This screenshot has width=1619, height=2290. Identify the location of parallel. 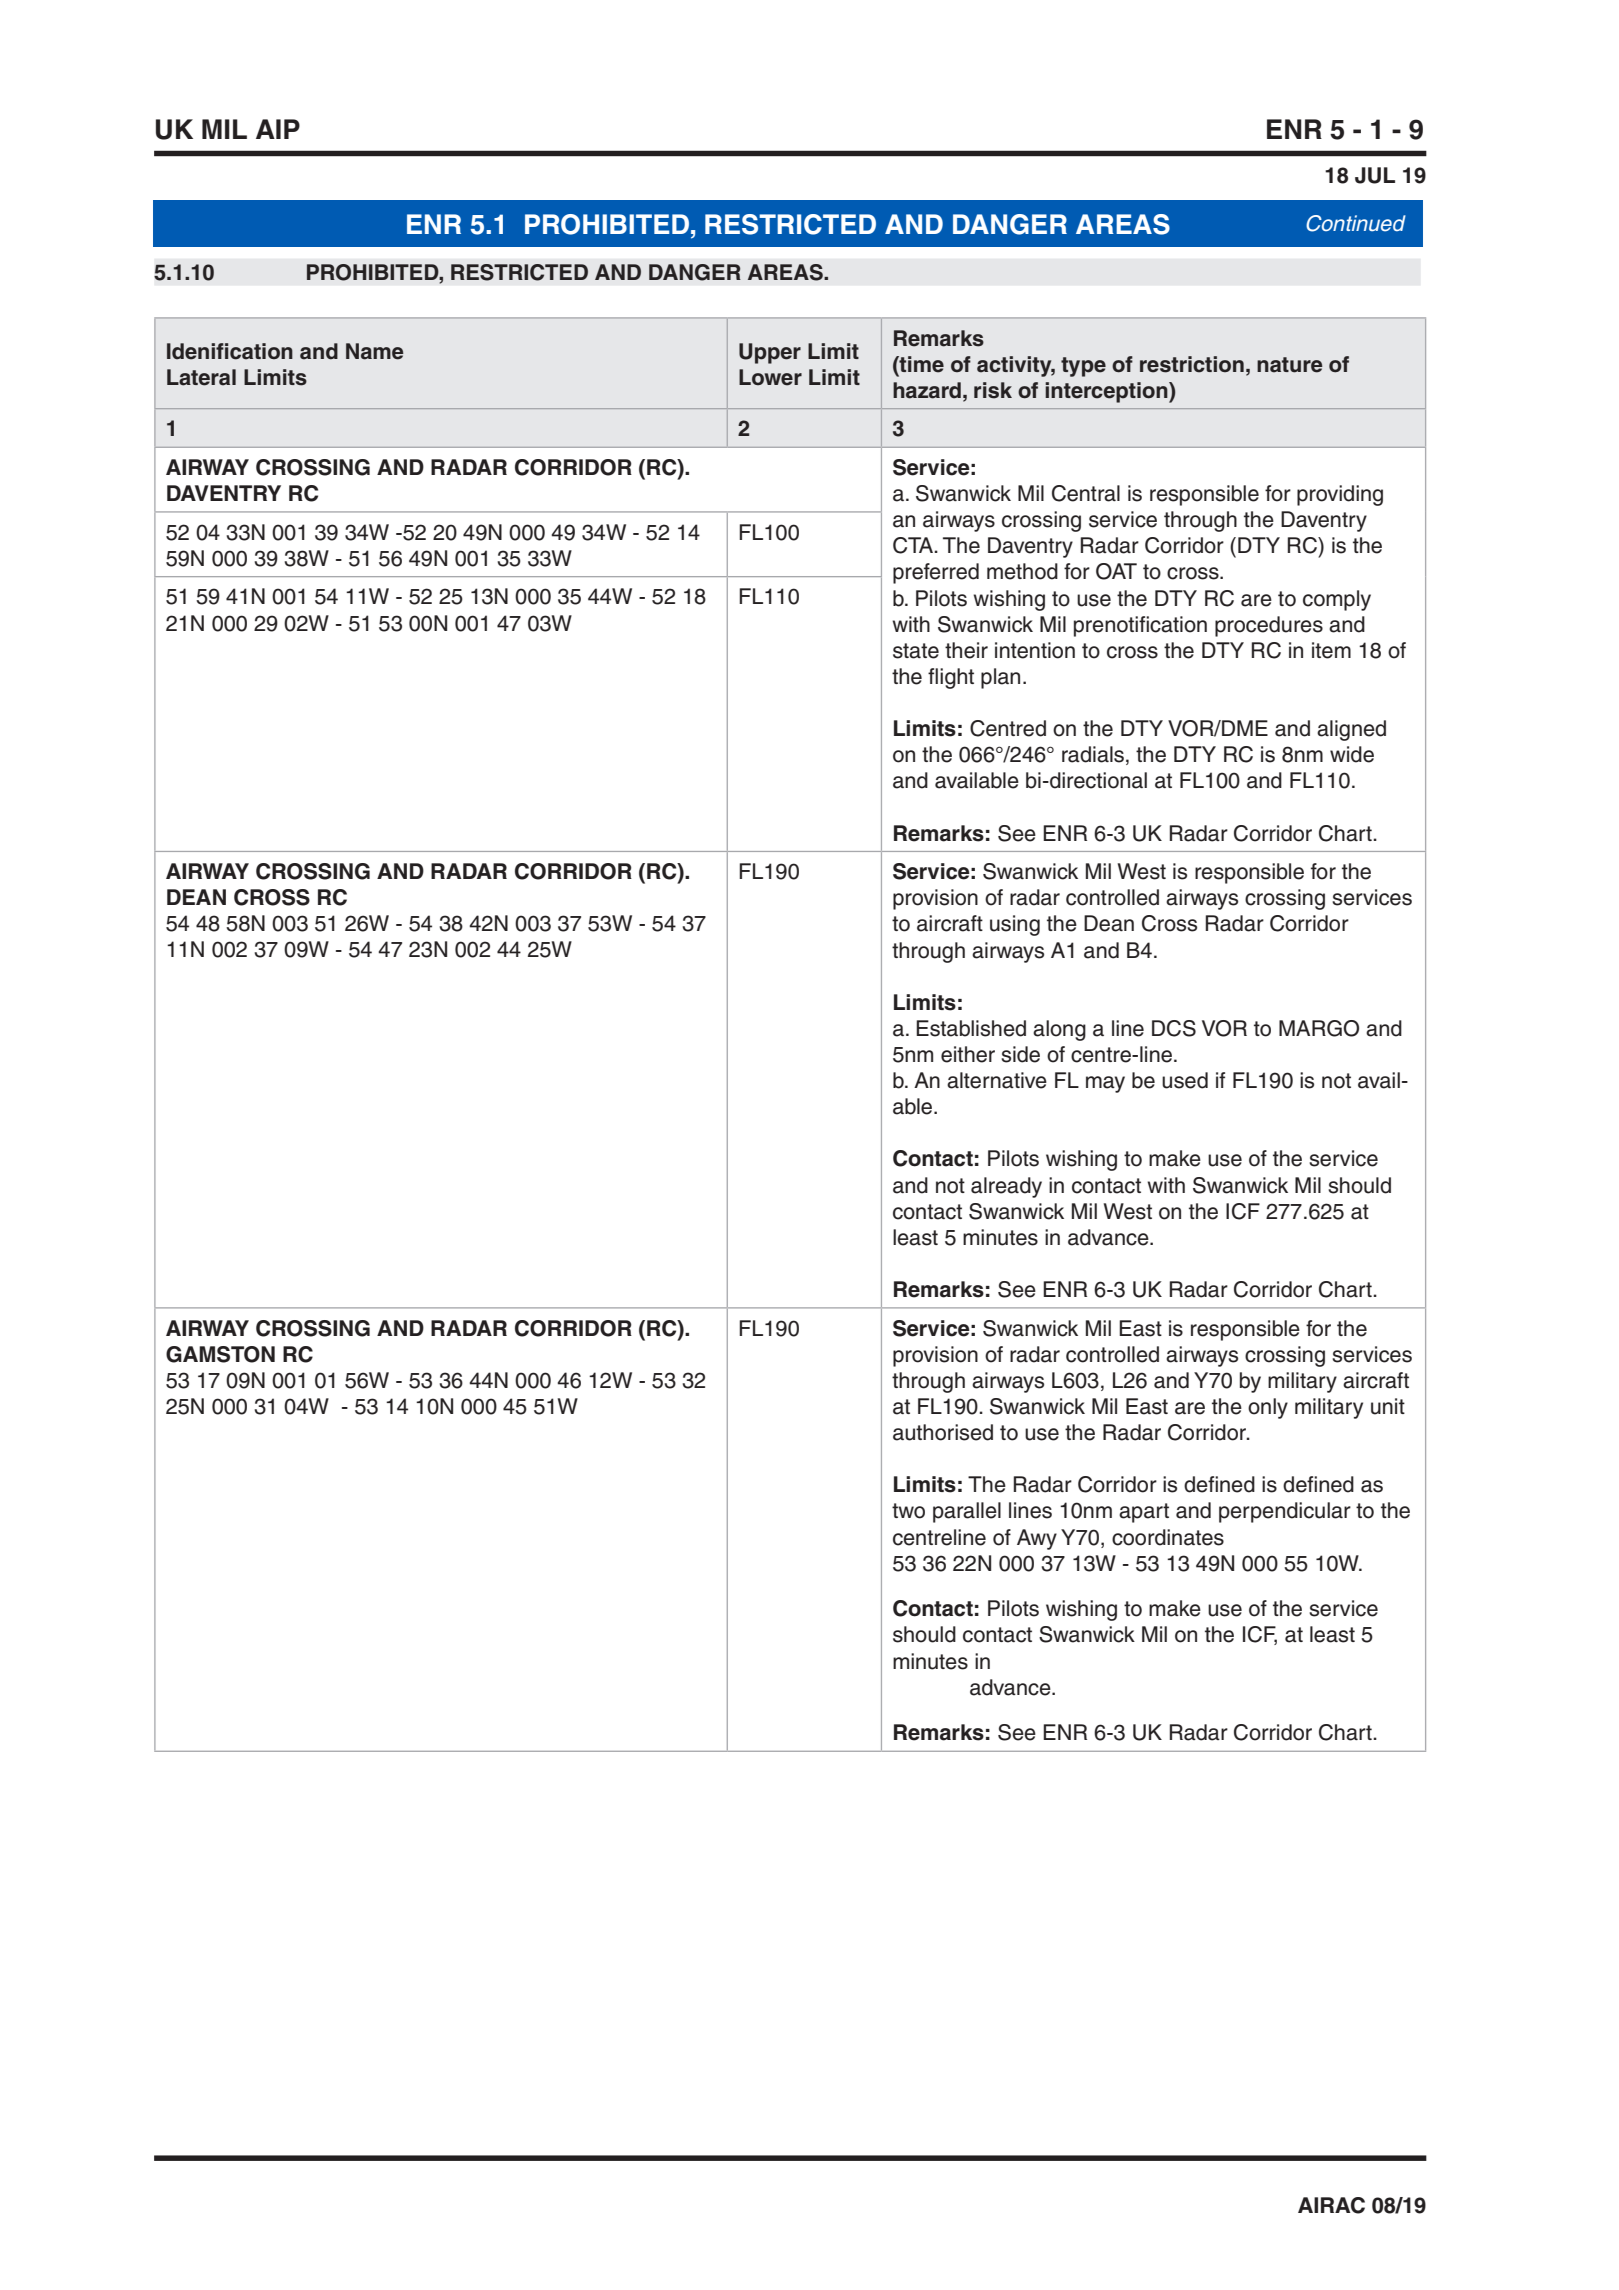
(967, 1512).
